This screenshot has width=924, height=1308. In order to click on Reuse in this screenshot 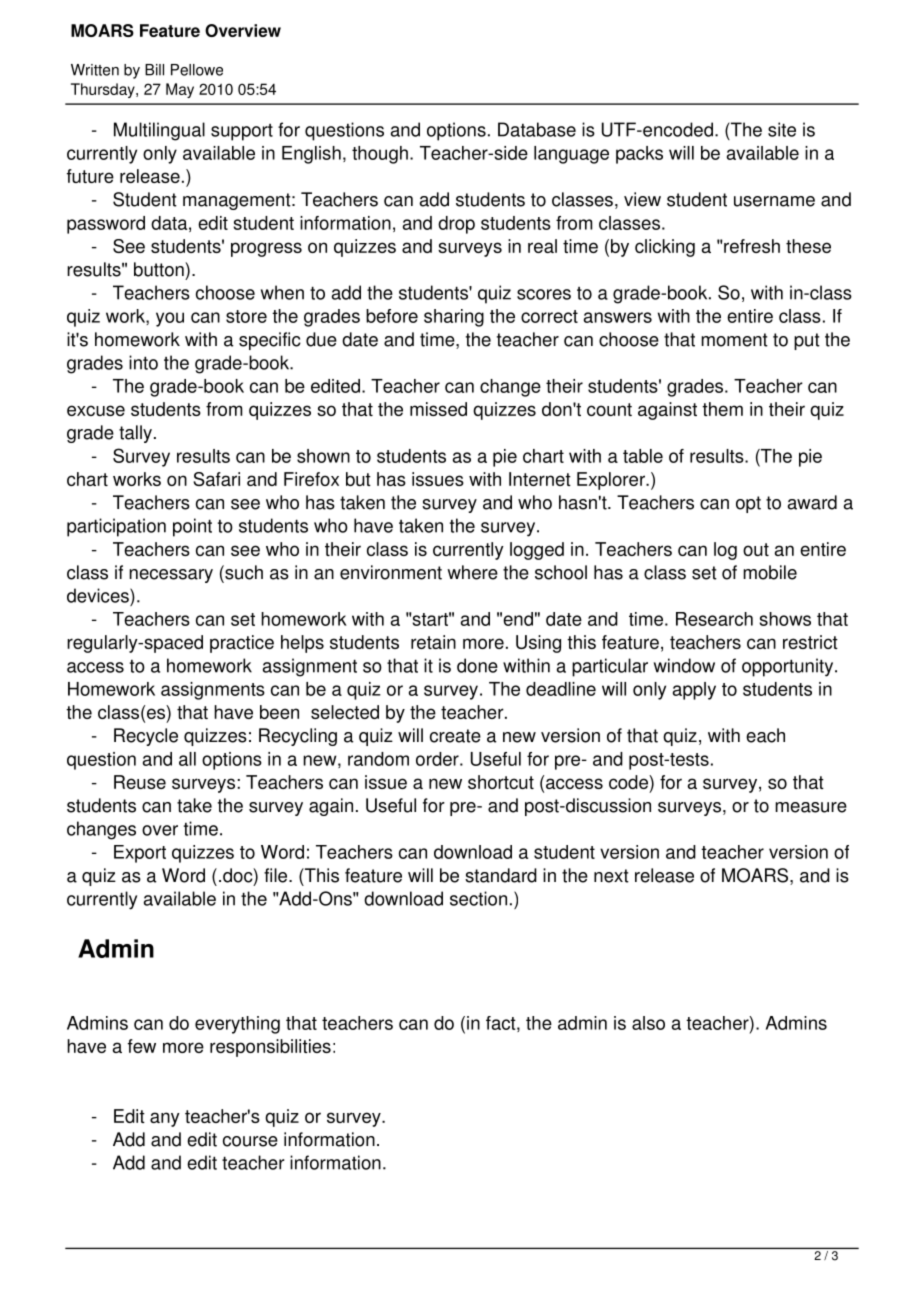, I will do `click(140, 782)`.
